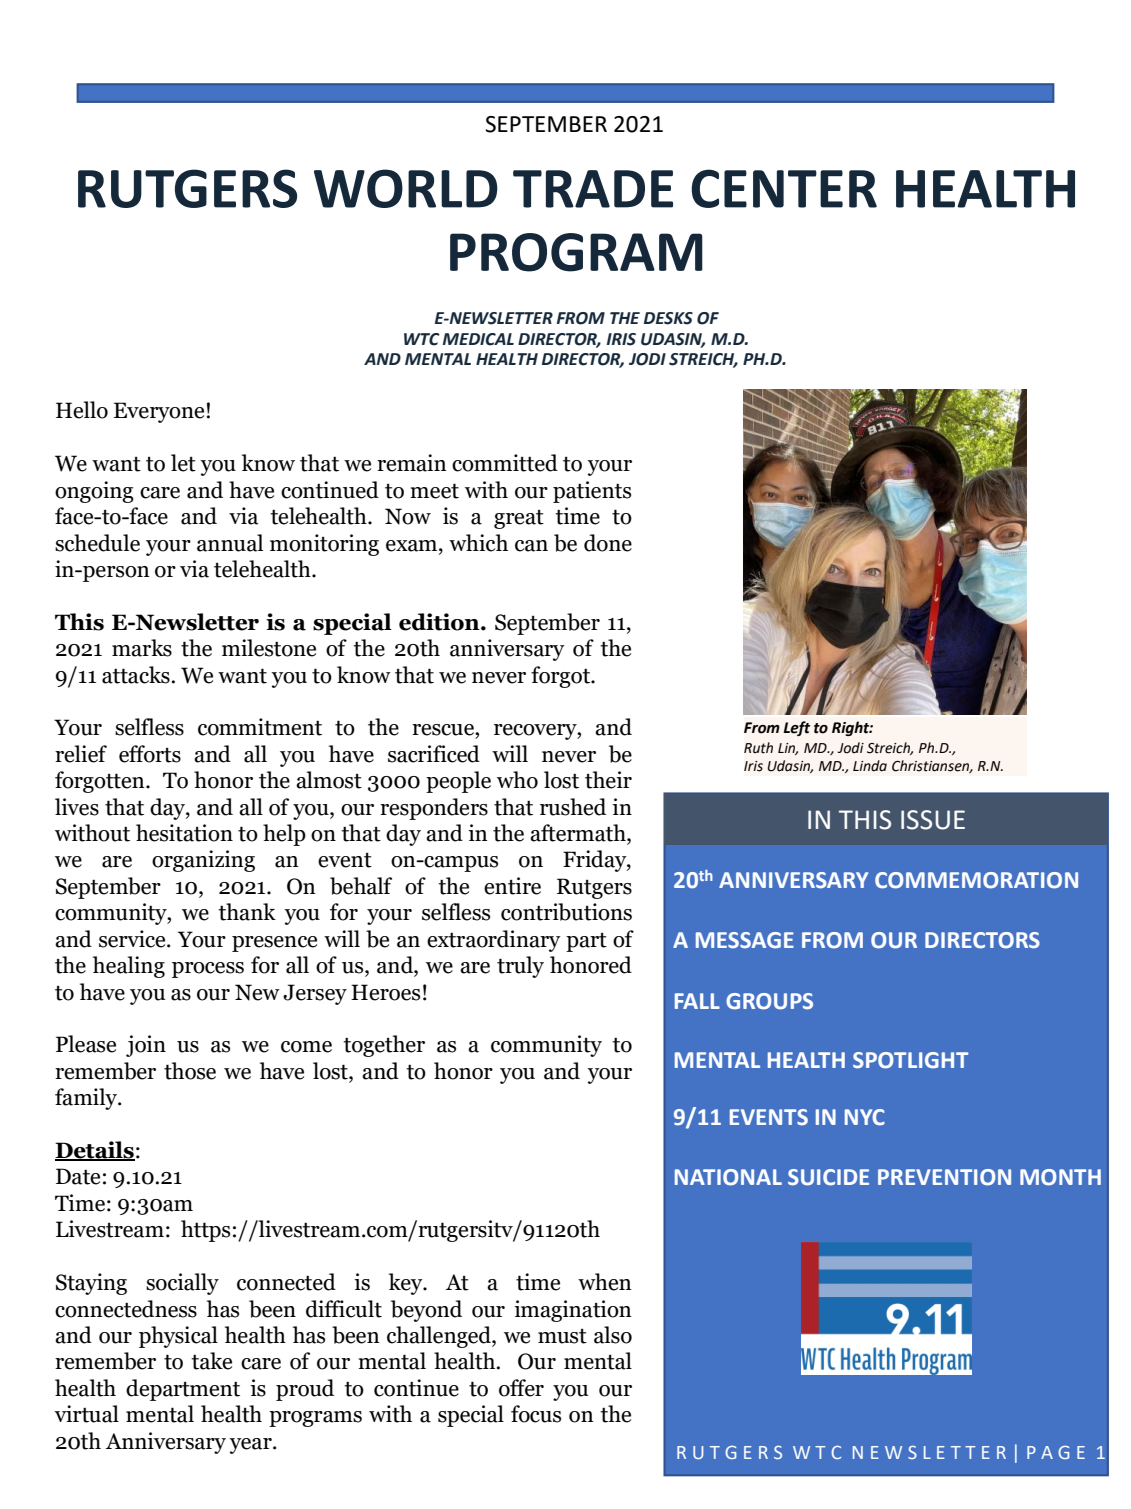 The height and width of the screenshot is (1509, 1131). What do you see at coordinates (613, 1335) in the screenshot?
I see `also` at bounding box center [613, 1335].
